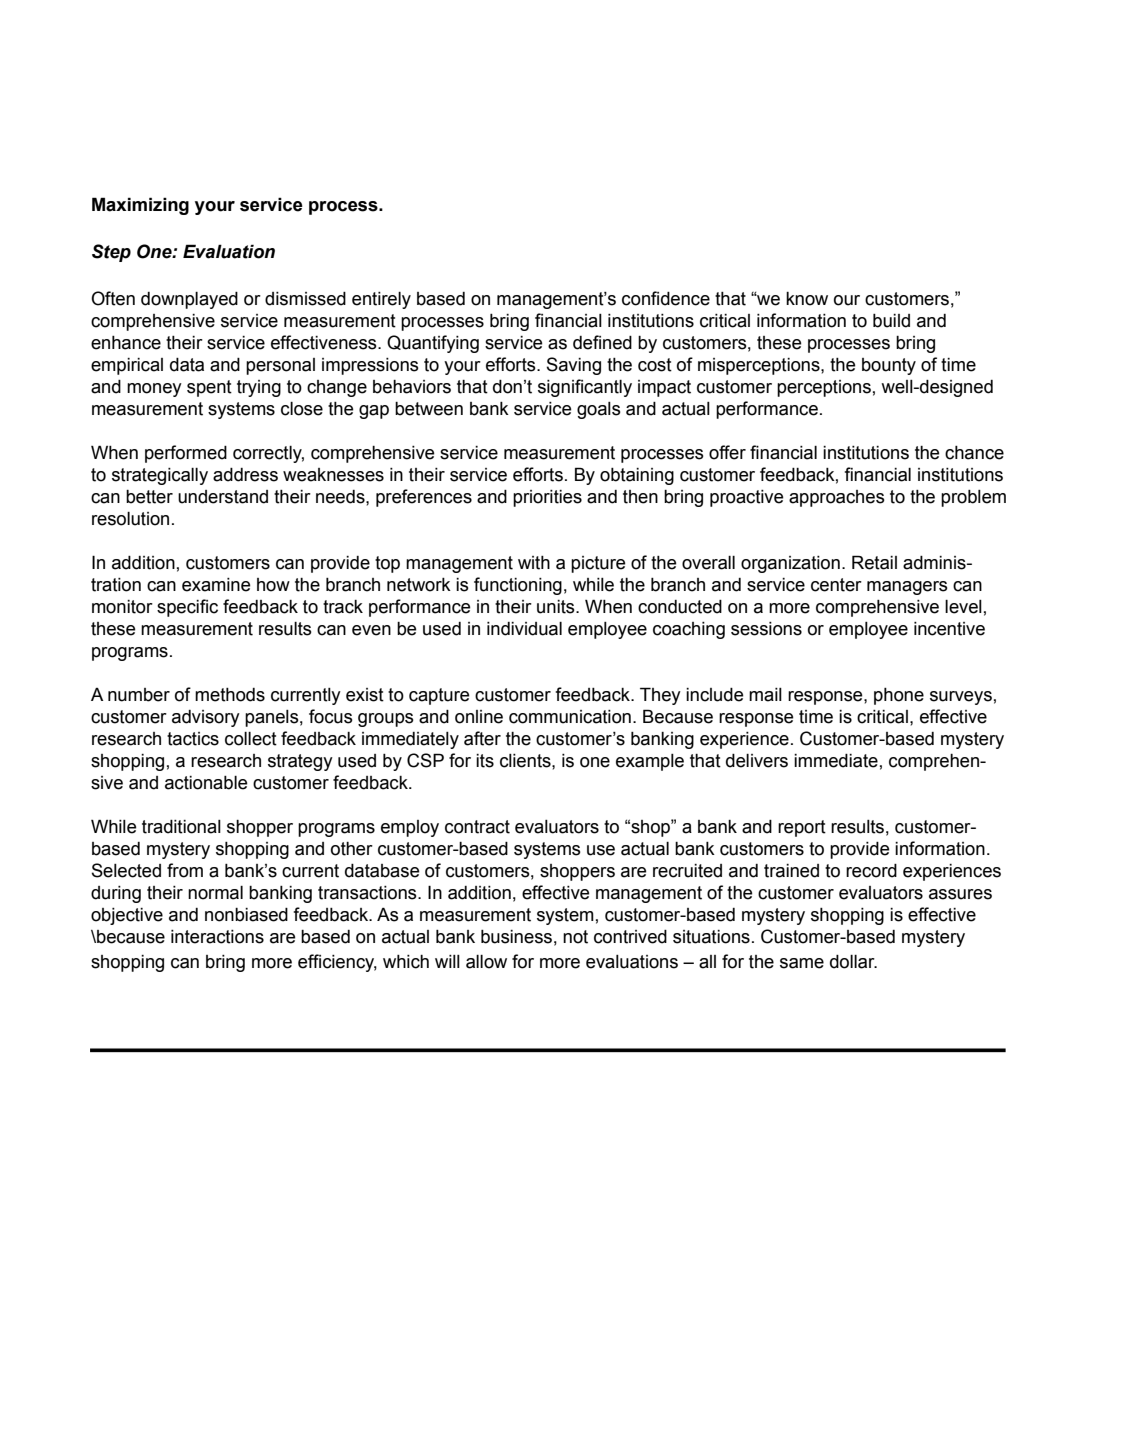 This screenshot has height=1452, width=1122. I want to click on address, so click(245, 475).
